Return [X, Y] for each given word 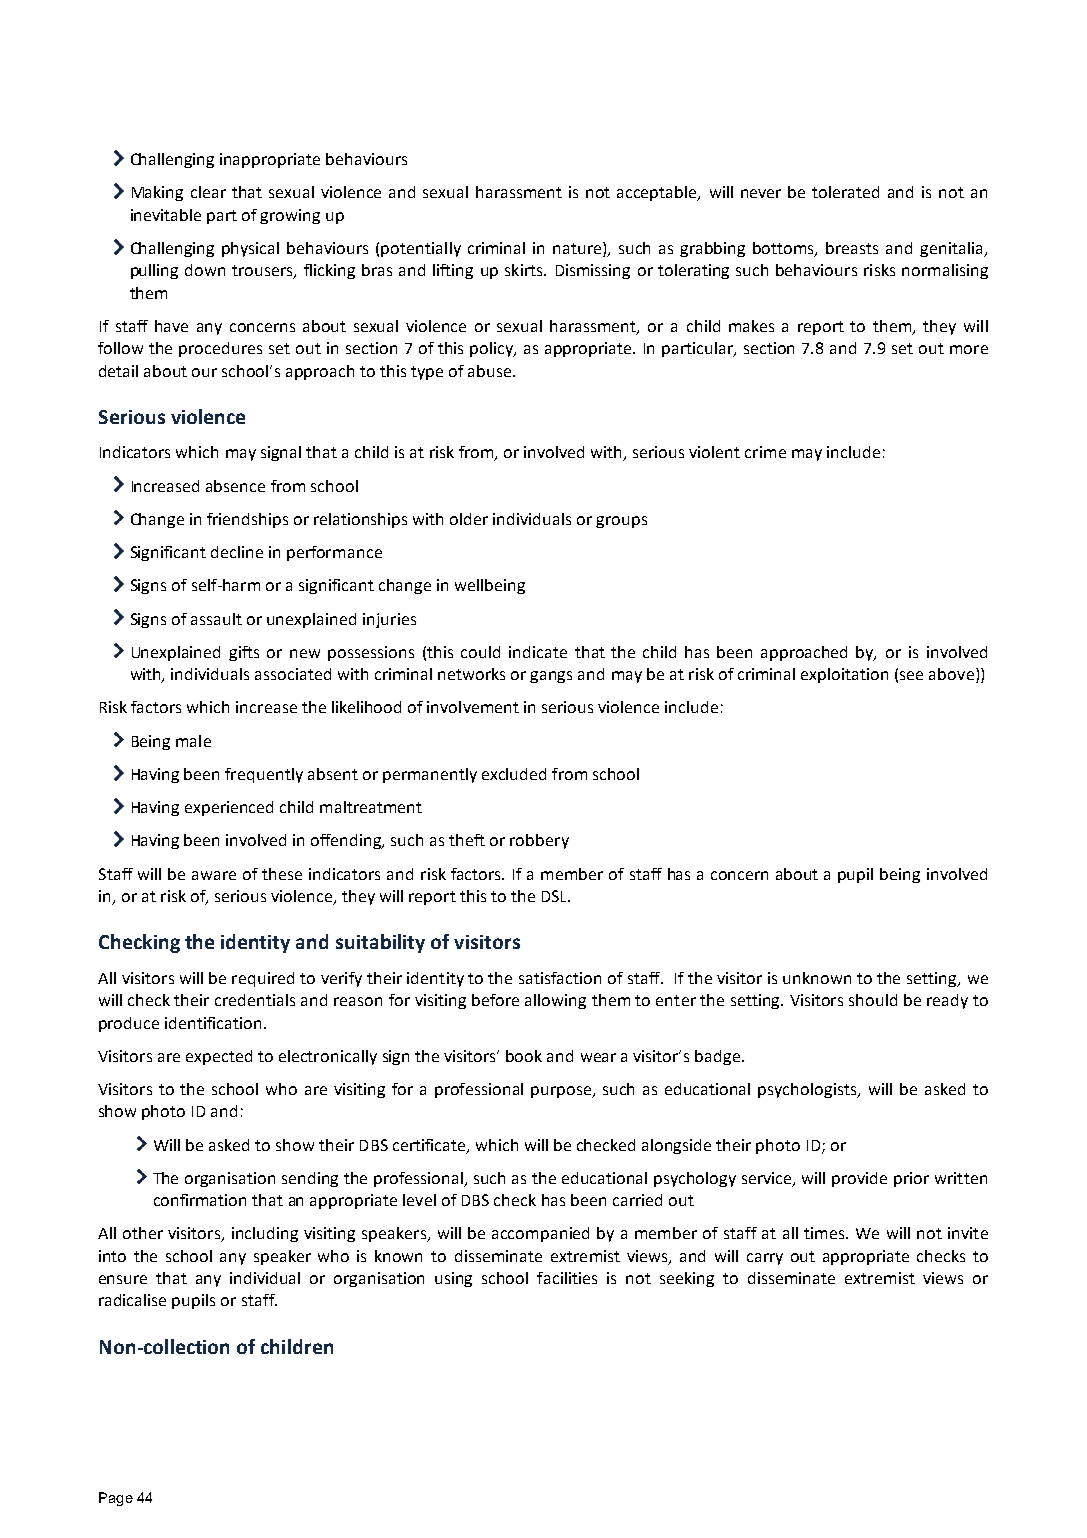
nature [578, 249]
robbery [539, 841]
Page [116, 1499]
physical [250, 249]
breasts [852, 248]
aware [214, 875]
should [873, 1000]
